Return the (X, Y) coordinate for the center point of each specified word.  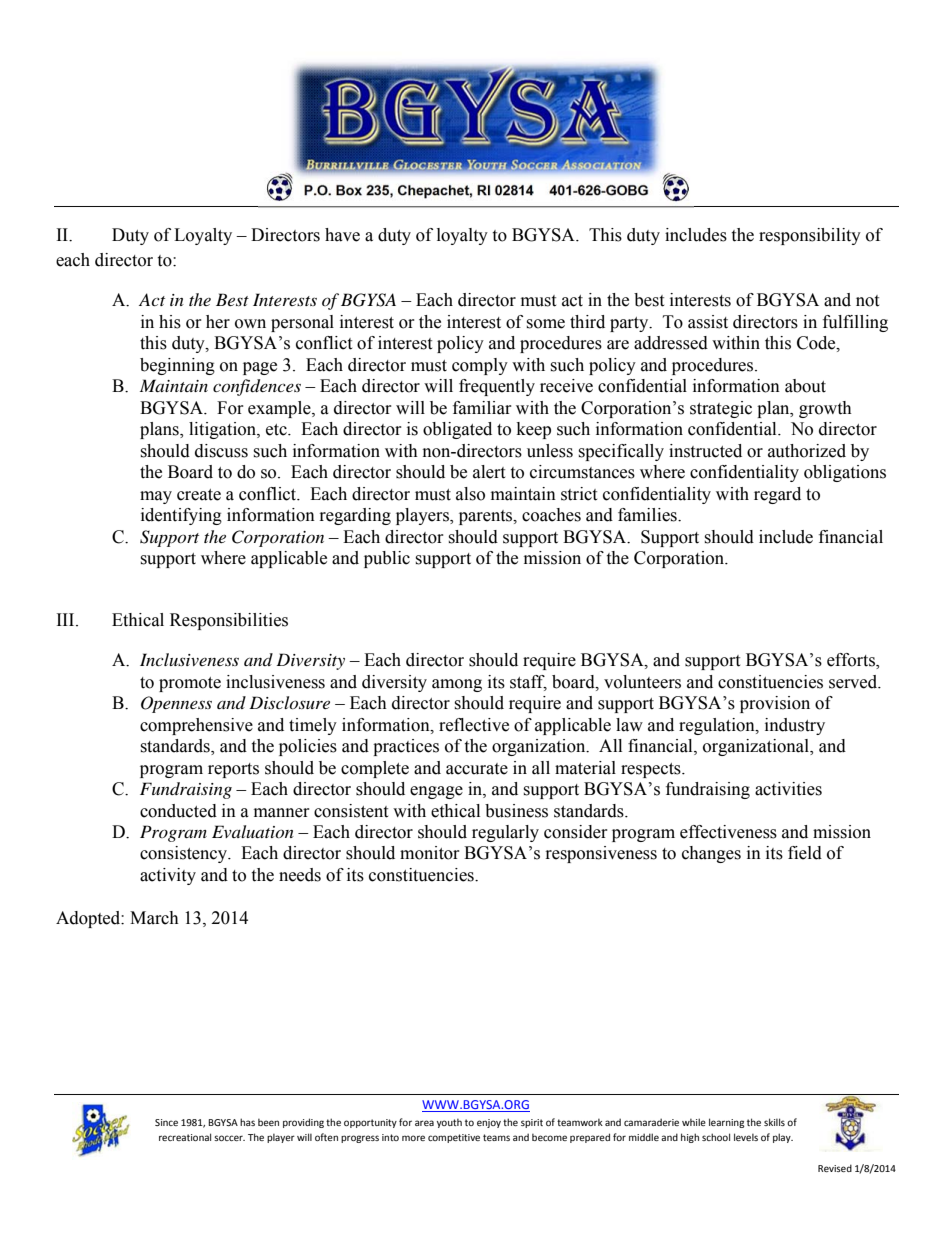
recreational (185, 1137)
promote (190, 684)
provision (775, 704)
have (342, 235)
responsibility (810, 236)
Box (349, 190)
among (457, 685)
